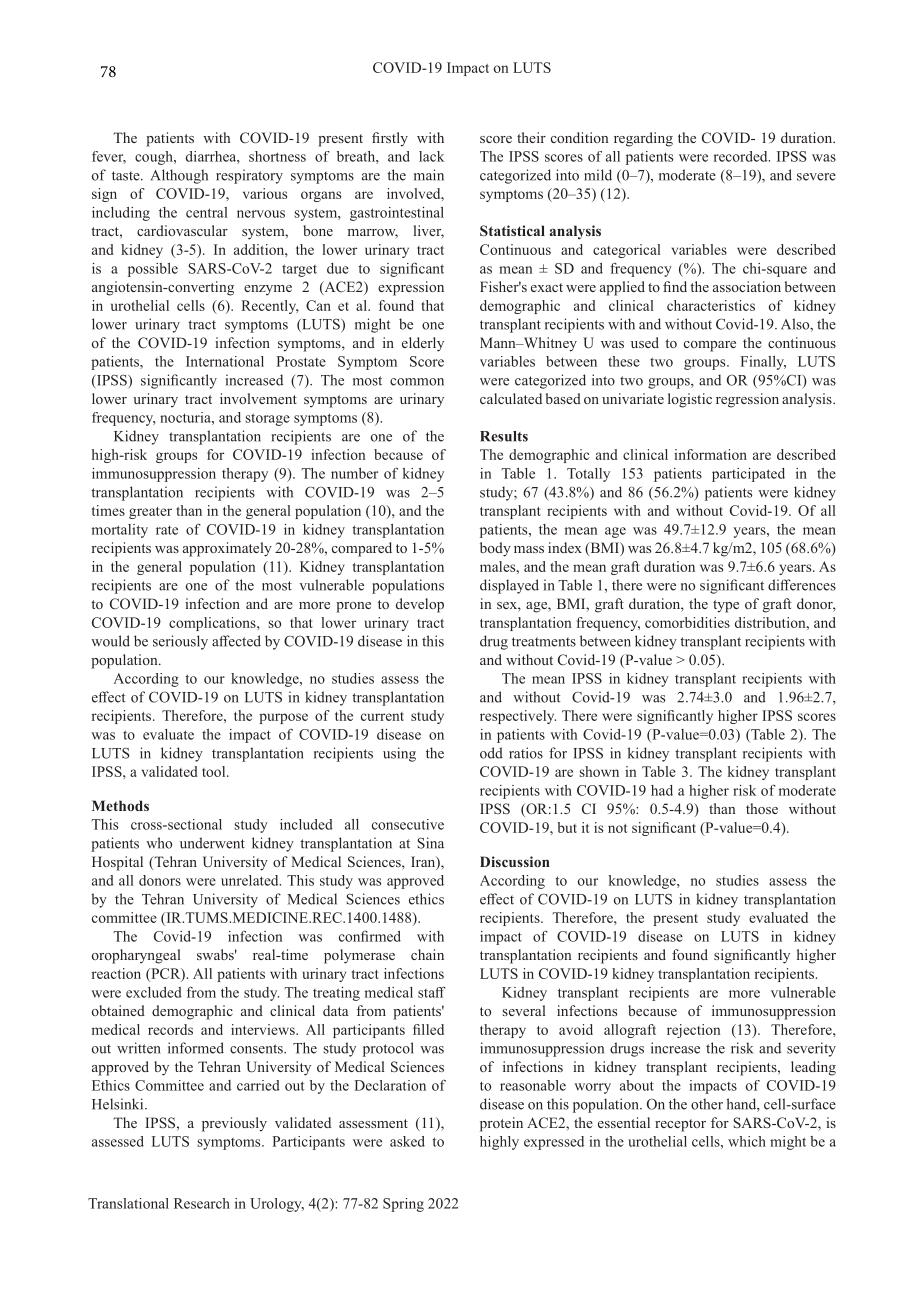 Image resolution: width=924 pixels, height=1308 pixels. What do you see at coordinates (518, 717) in the document?
I see `respectively` at bounding box center [518, 717].
